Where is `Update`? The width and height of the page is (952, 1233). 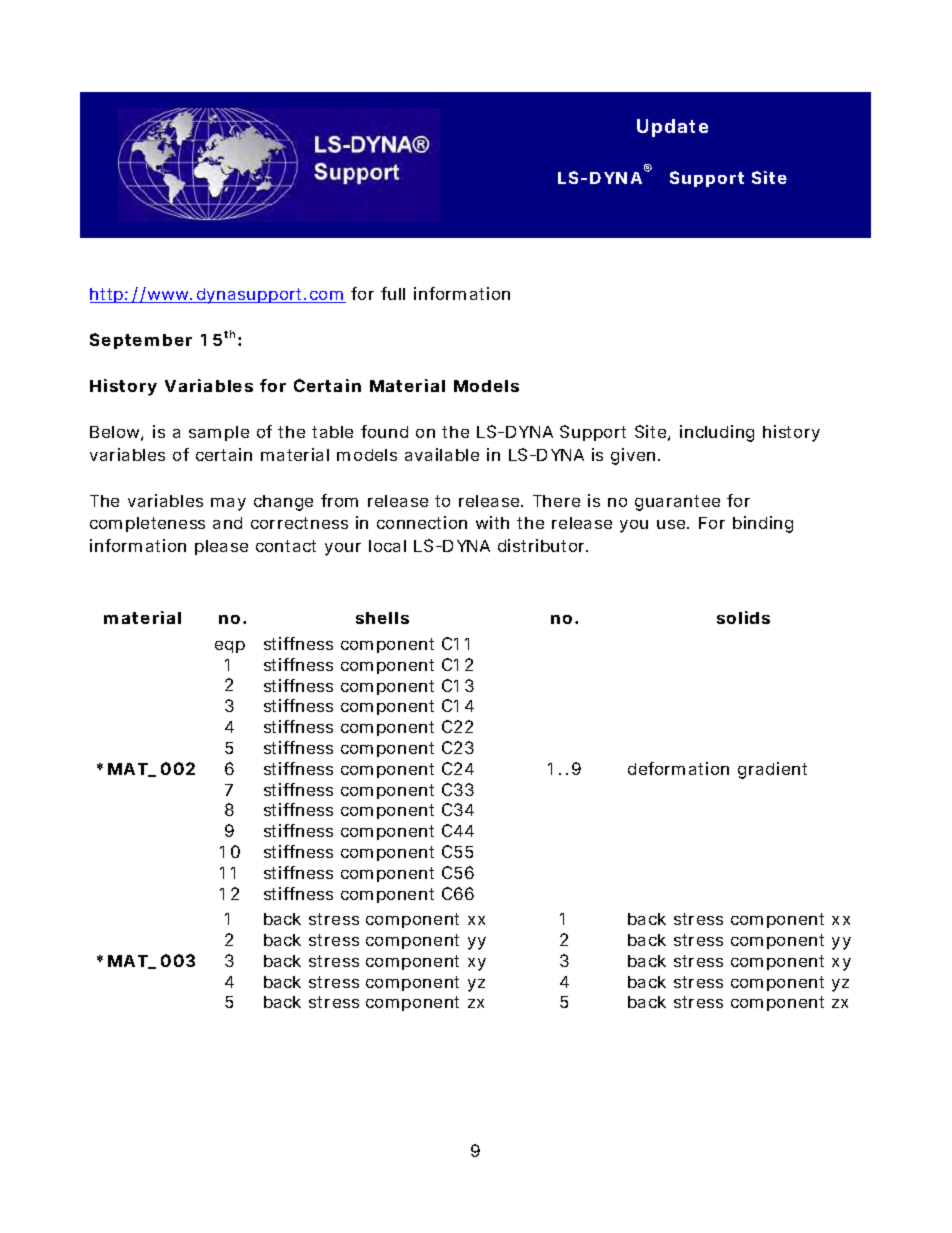 Update is located at coordinates (672, 128).
